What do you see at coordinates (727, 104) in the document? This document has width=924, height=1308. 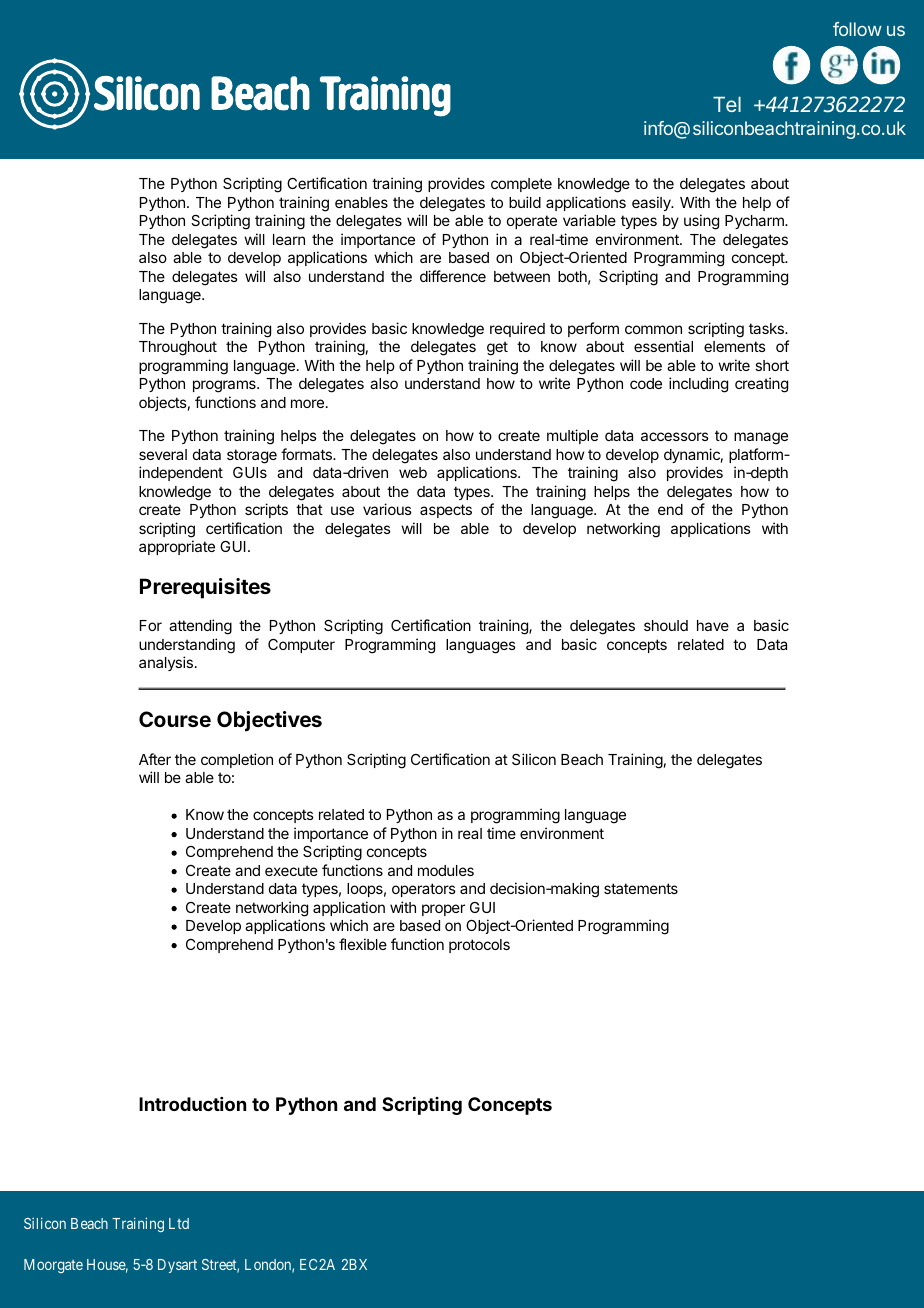 I see `Tel` at bounding box center [727, 104].
